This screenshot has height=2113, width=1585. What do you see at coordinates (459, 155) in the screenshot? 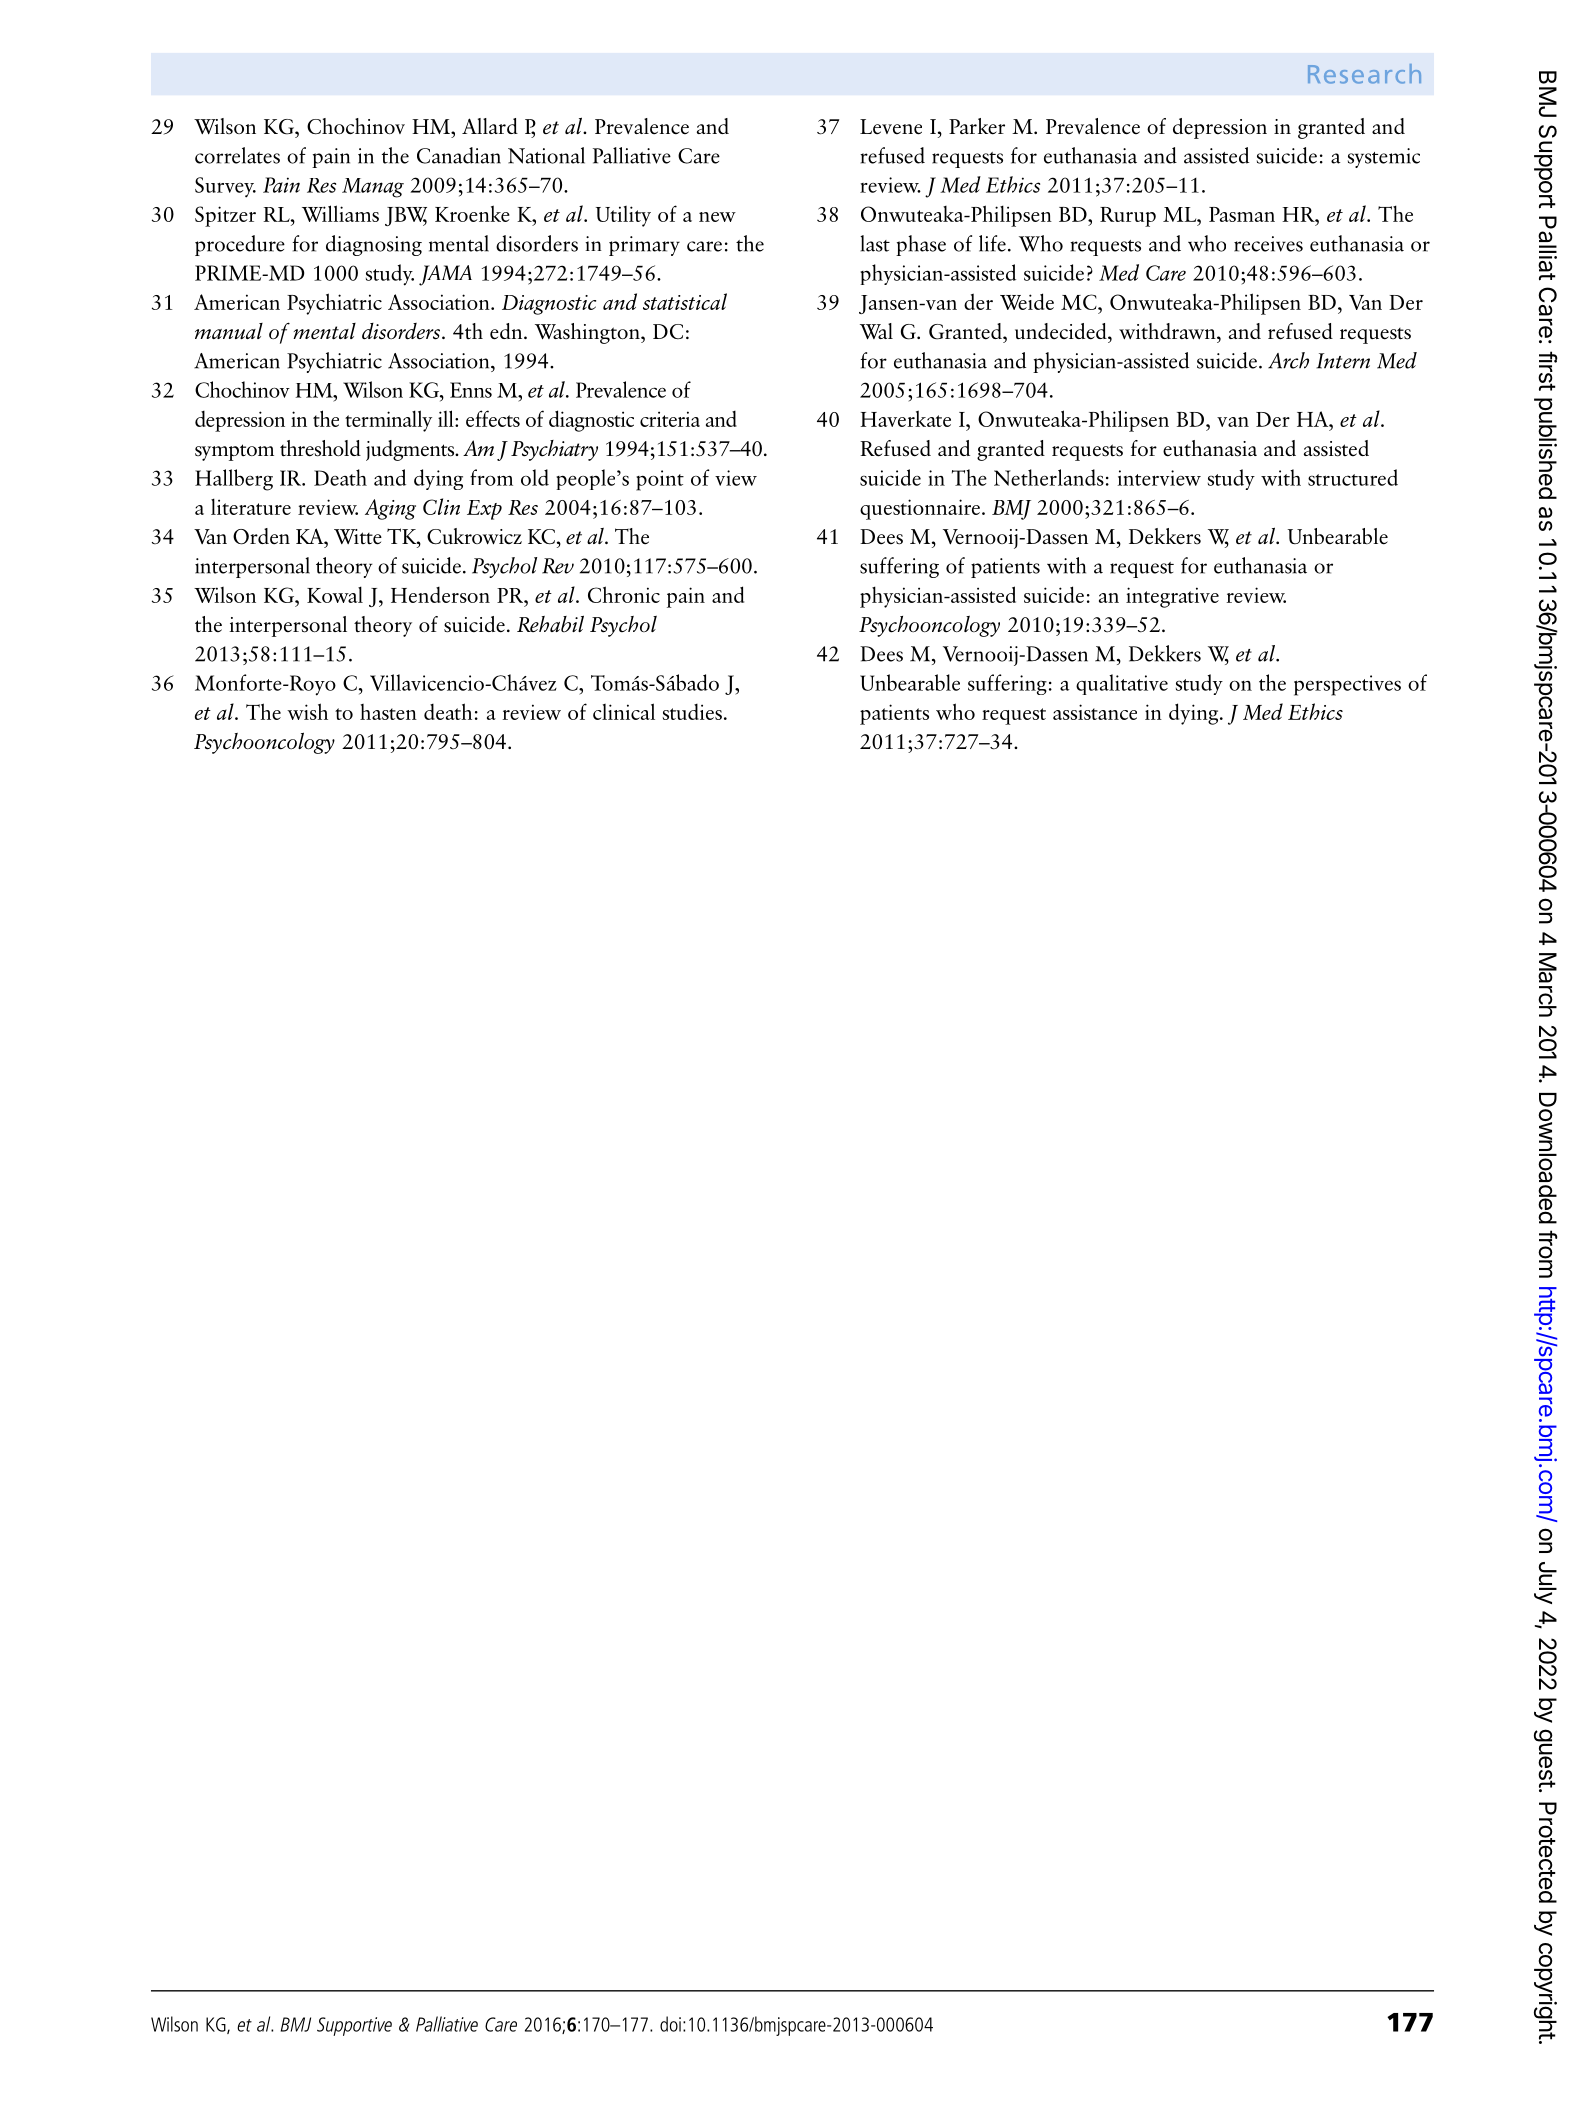
I see `Canadian` at bounding box center [459, 155].
